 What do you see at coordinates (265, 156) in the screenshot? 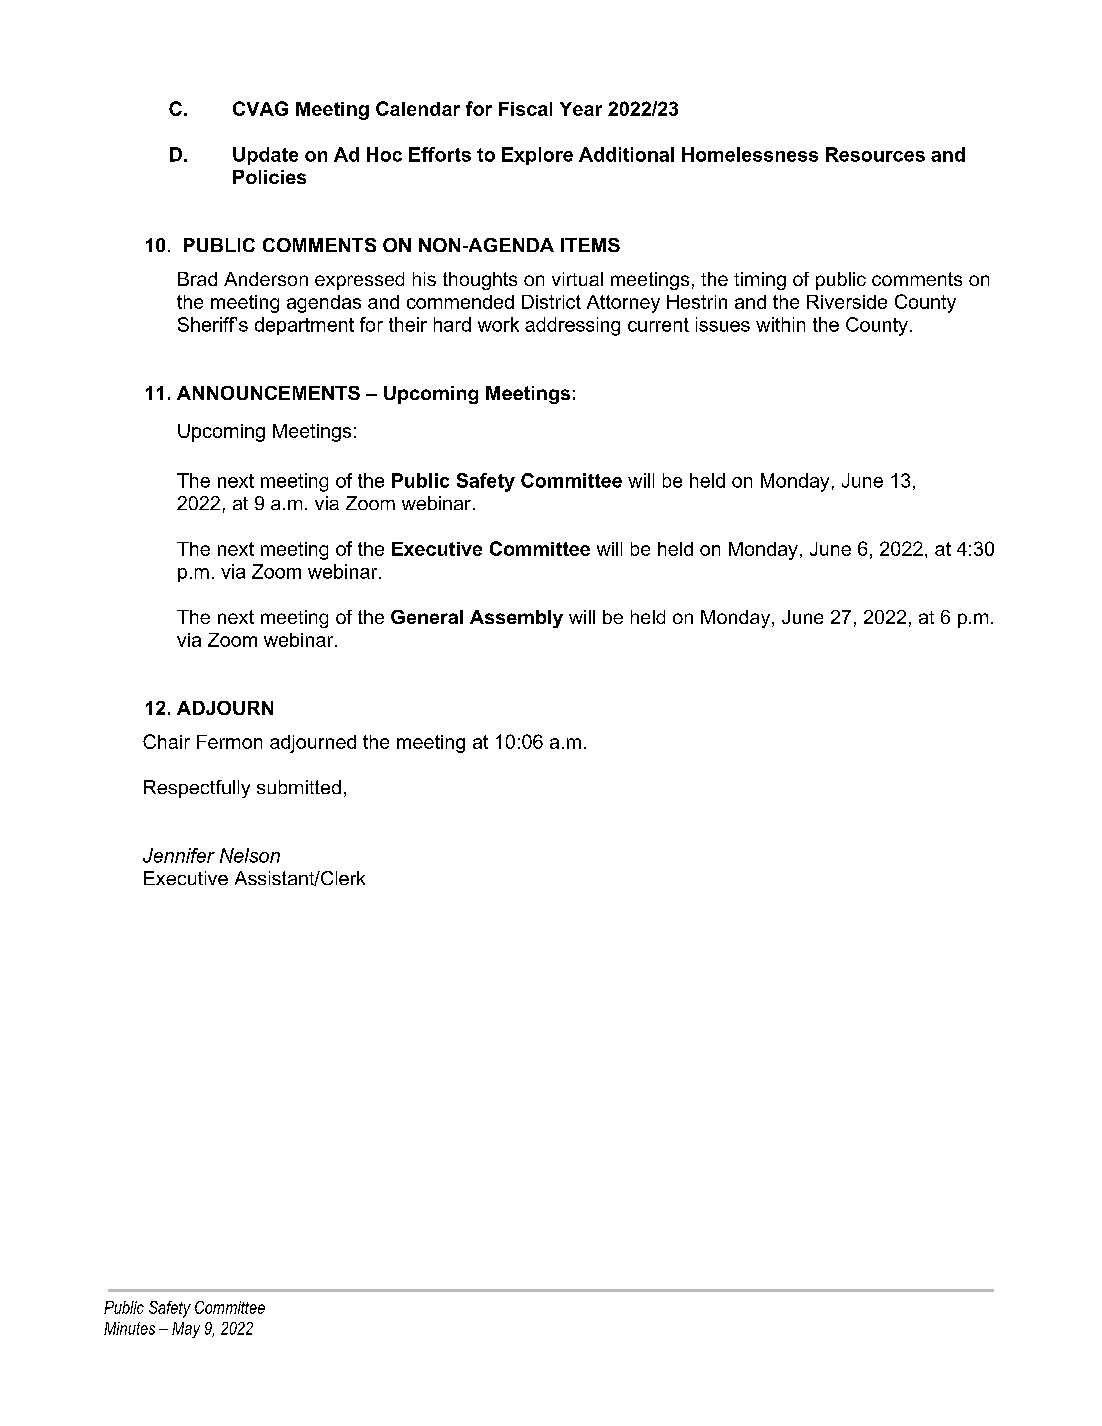
I see `Update` at bounding box center [265, 156].
